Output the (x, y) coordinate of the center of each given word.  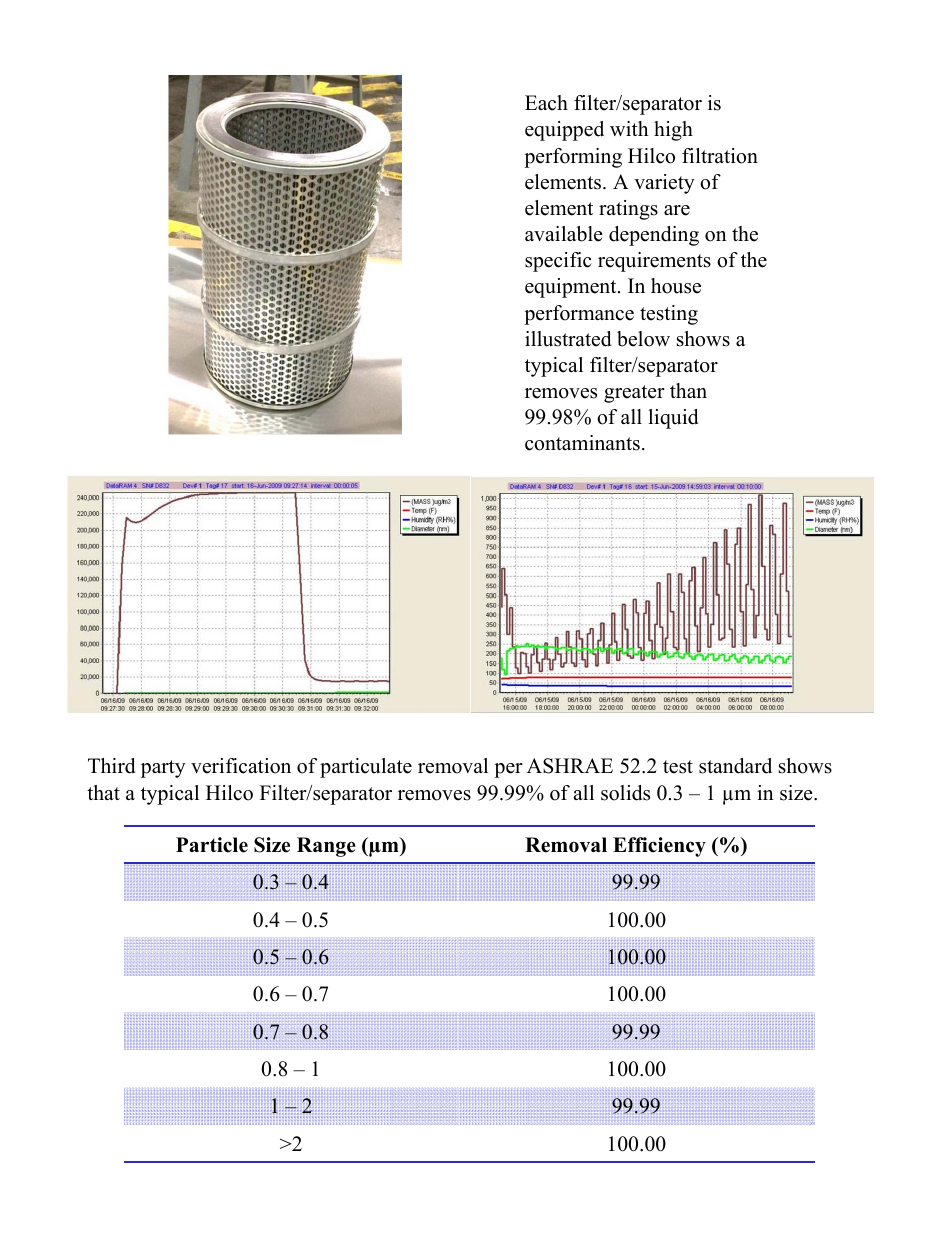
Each (546, 103)
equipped (564, 131)
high (673, 131)
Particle (212, 845)
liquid (673, 419)
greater (634, 394)
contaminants (582, 443)
